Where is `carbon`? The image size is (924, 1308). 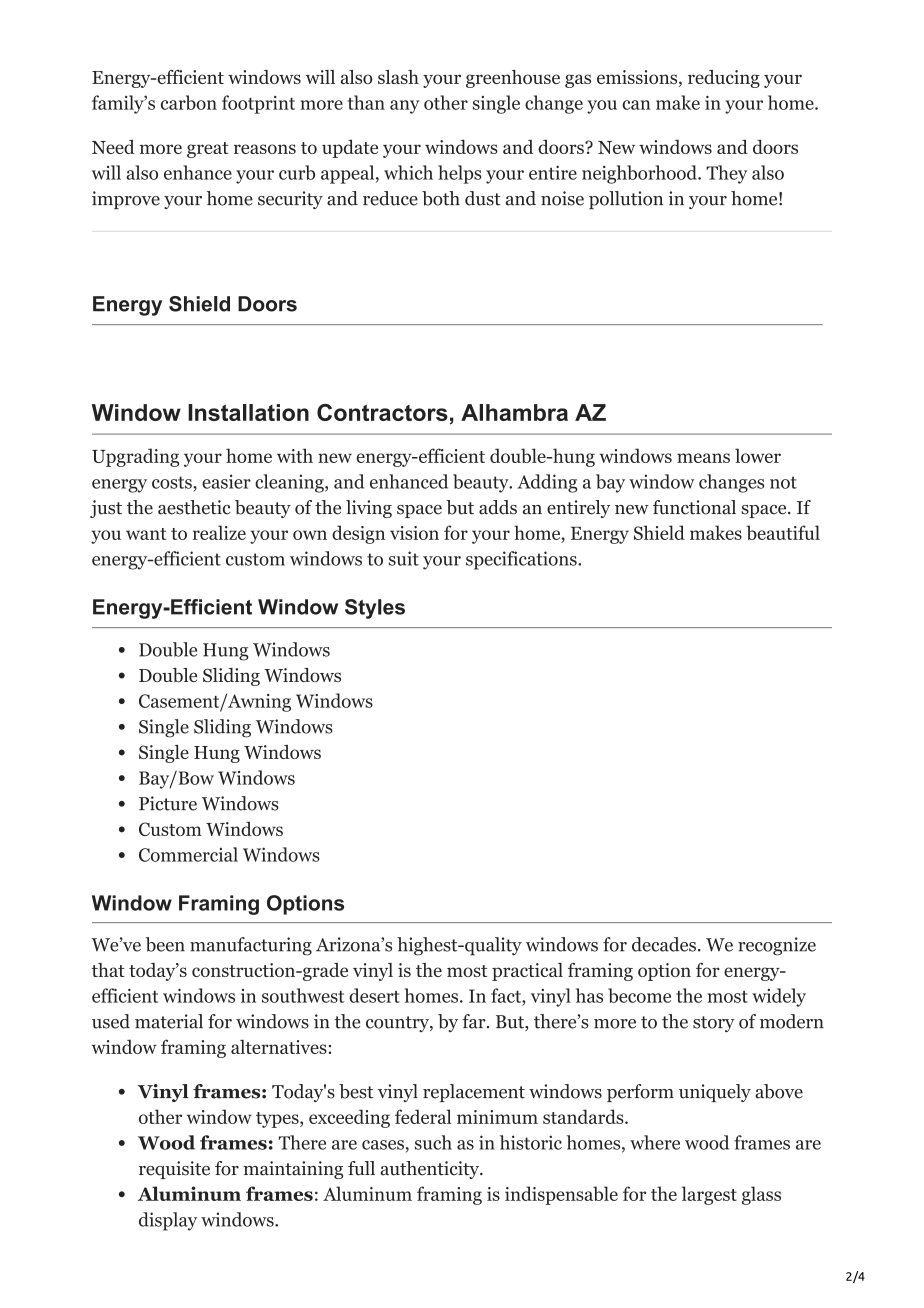
carbon is located at coordinates (189, 102).
